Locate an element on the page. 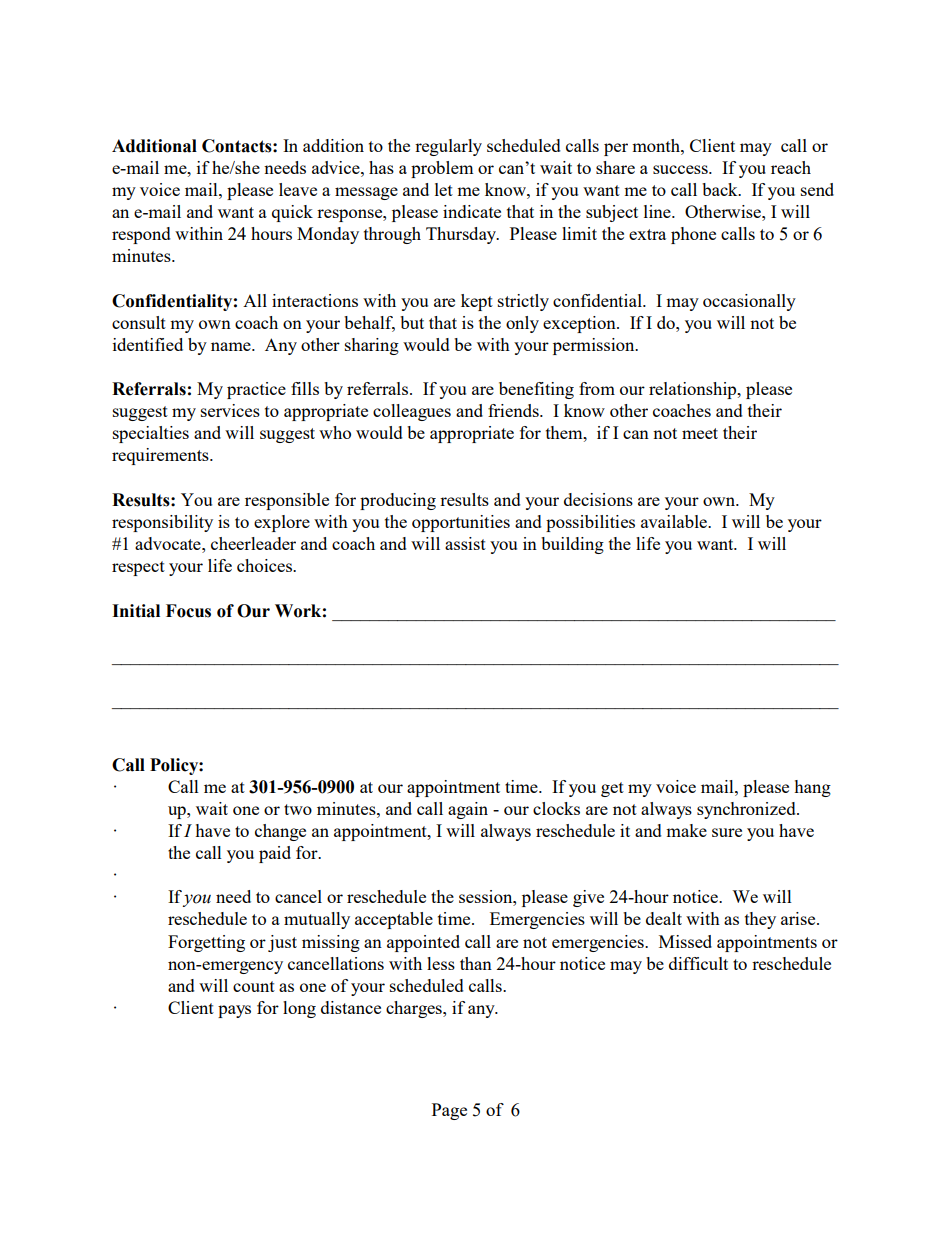 This page has width=952, height=1233. back is located at coordinates (721, 189).
